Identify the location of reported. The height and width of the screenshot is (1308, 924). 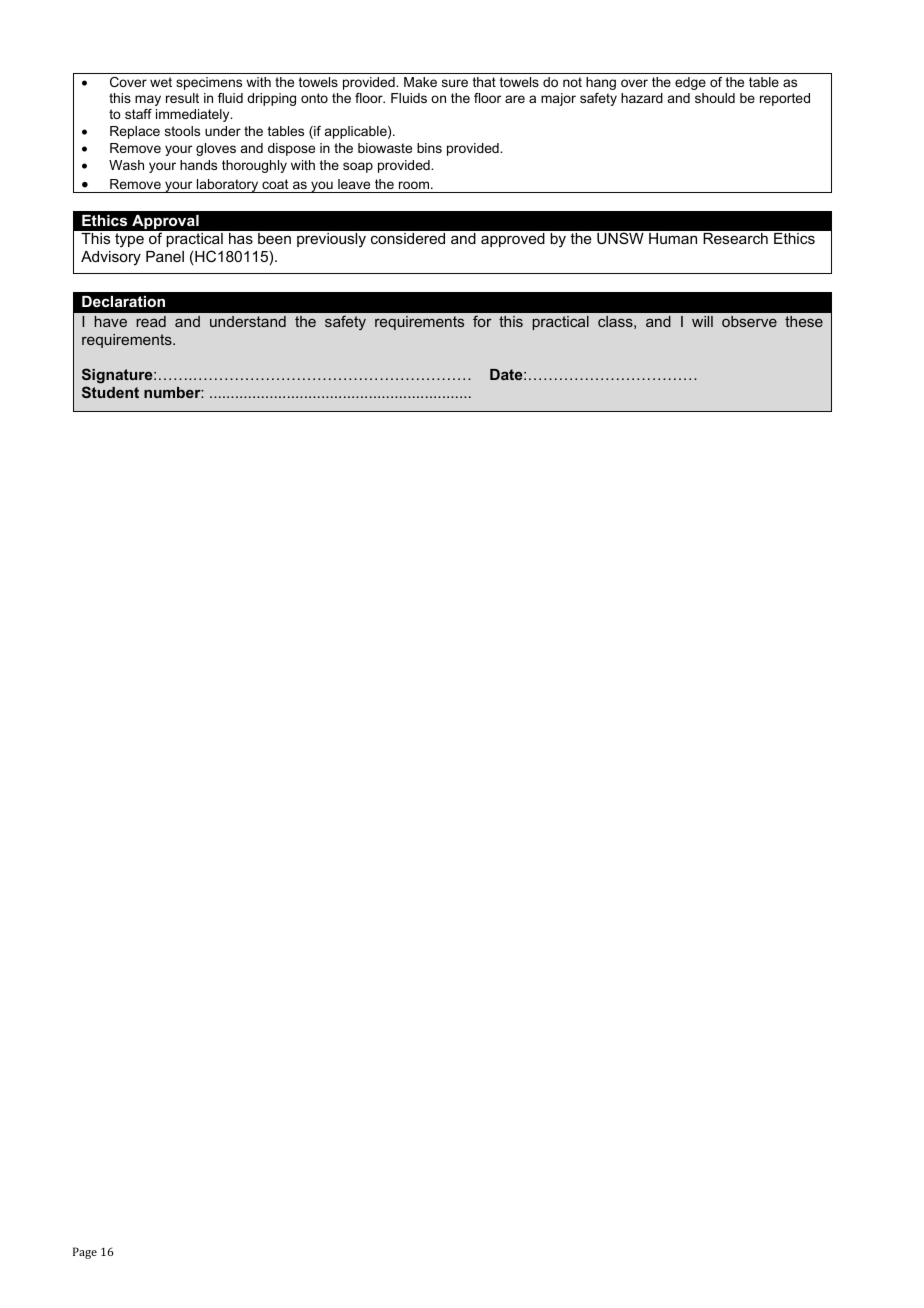
(785, 99).
